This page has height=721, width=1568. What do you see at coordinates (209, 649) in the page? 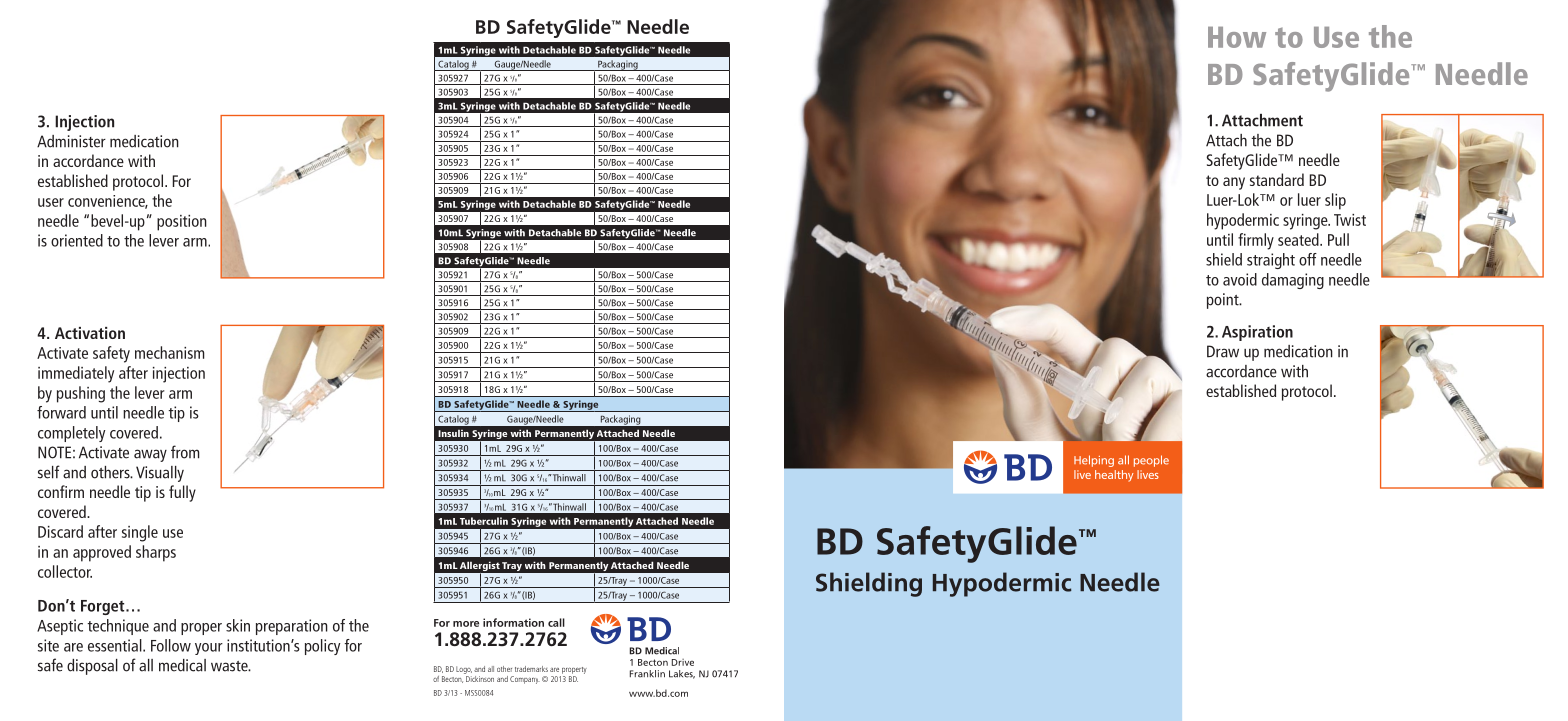
I see `your` at bounding box center [209, 649].
